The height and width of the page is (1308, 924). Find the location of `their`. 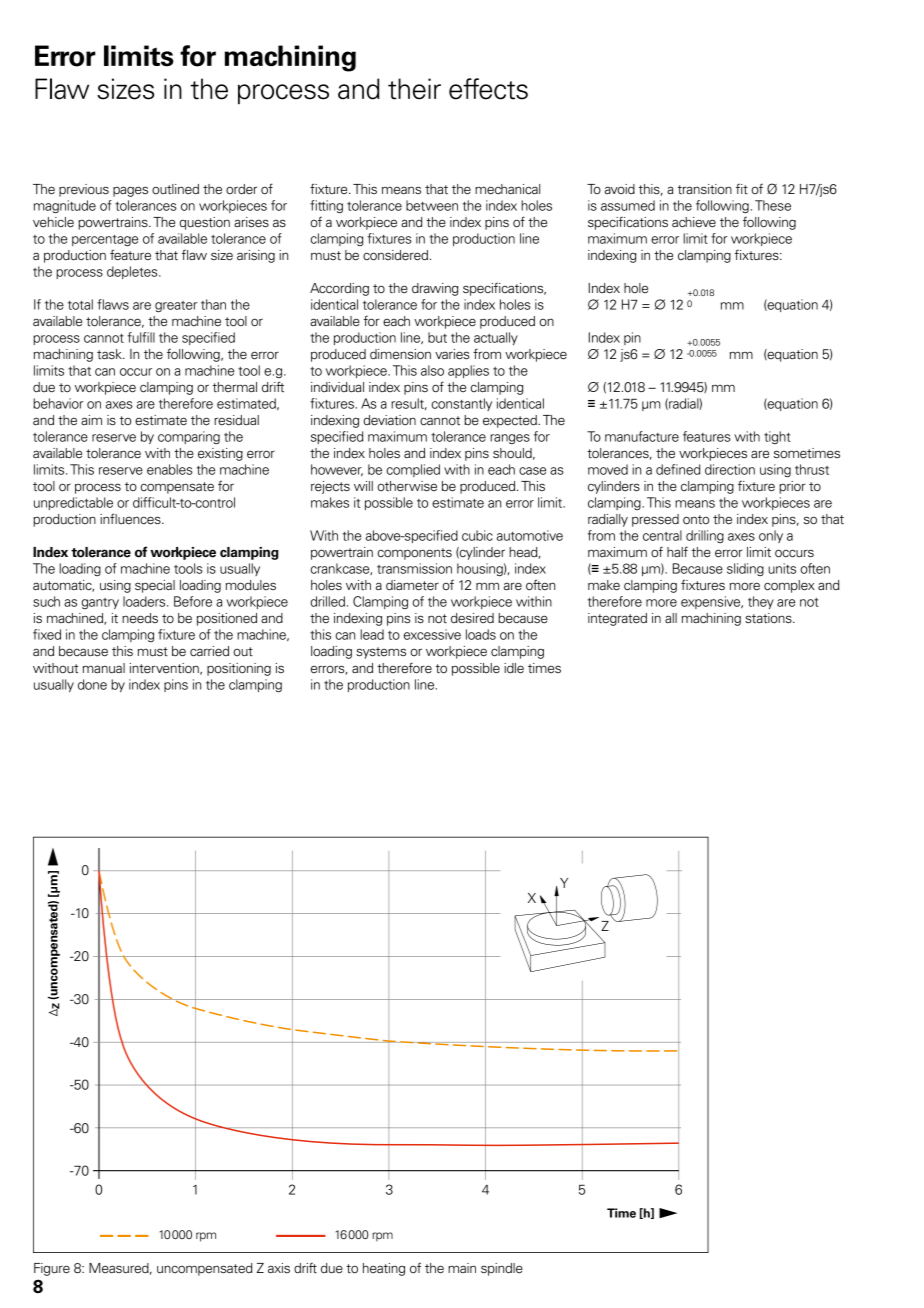

their is located at coordinates (414, 89).
